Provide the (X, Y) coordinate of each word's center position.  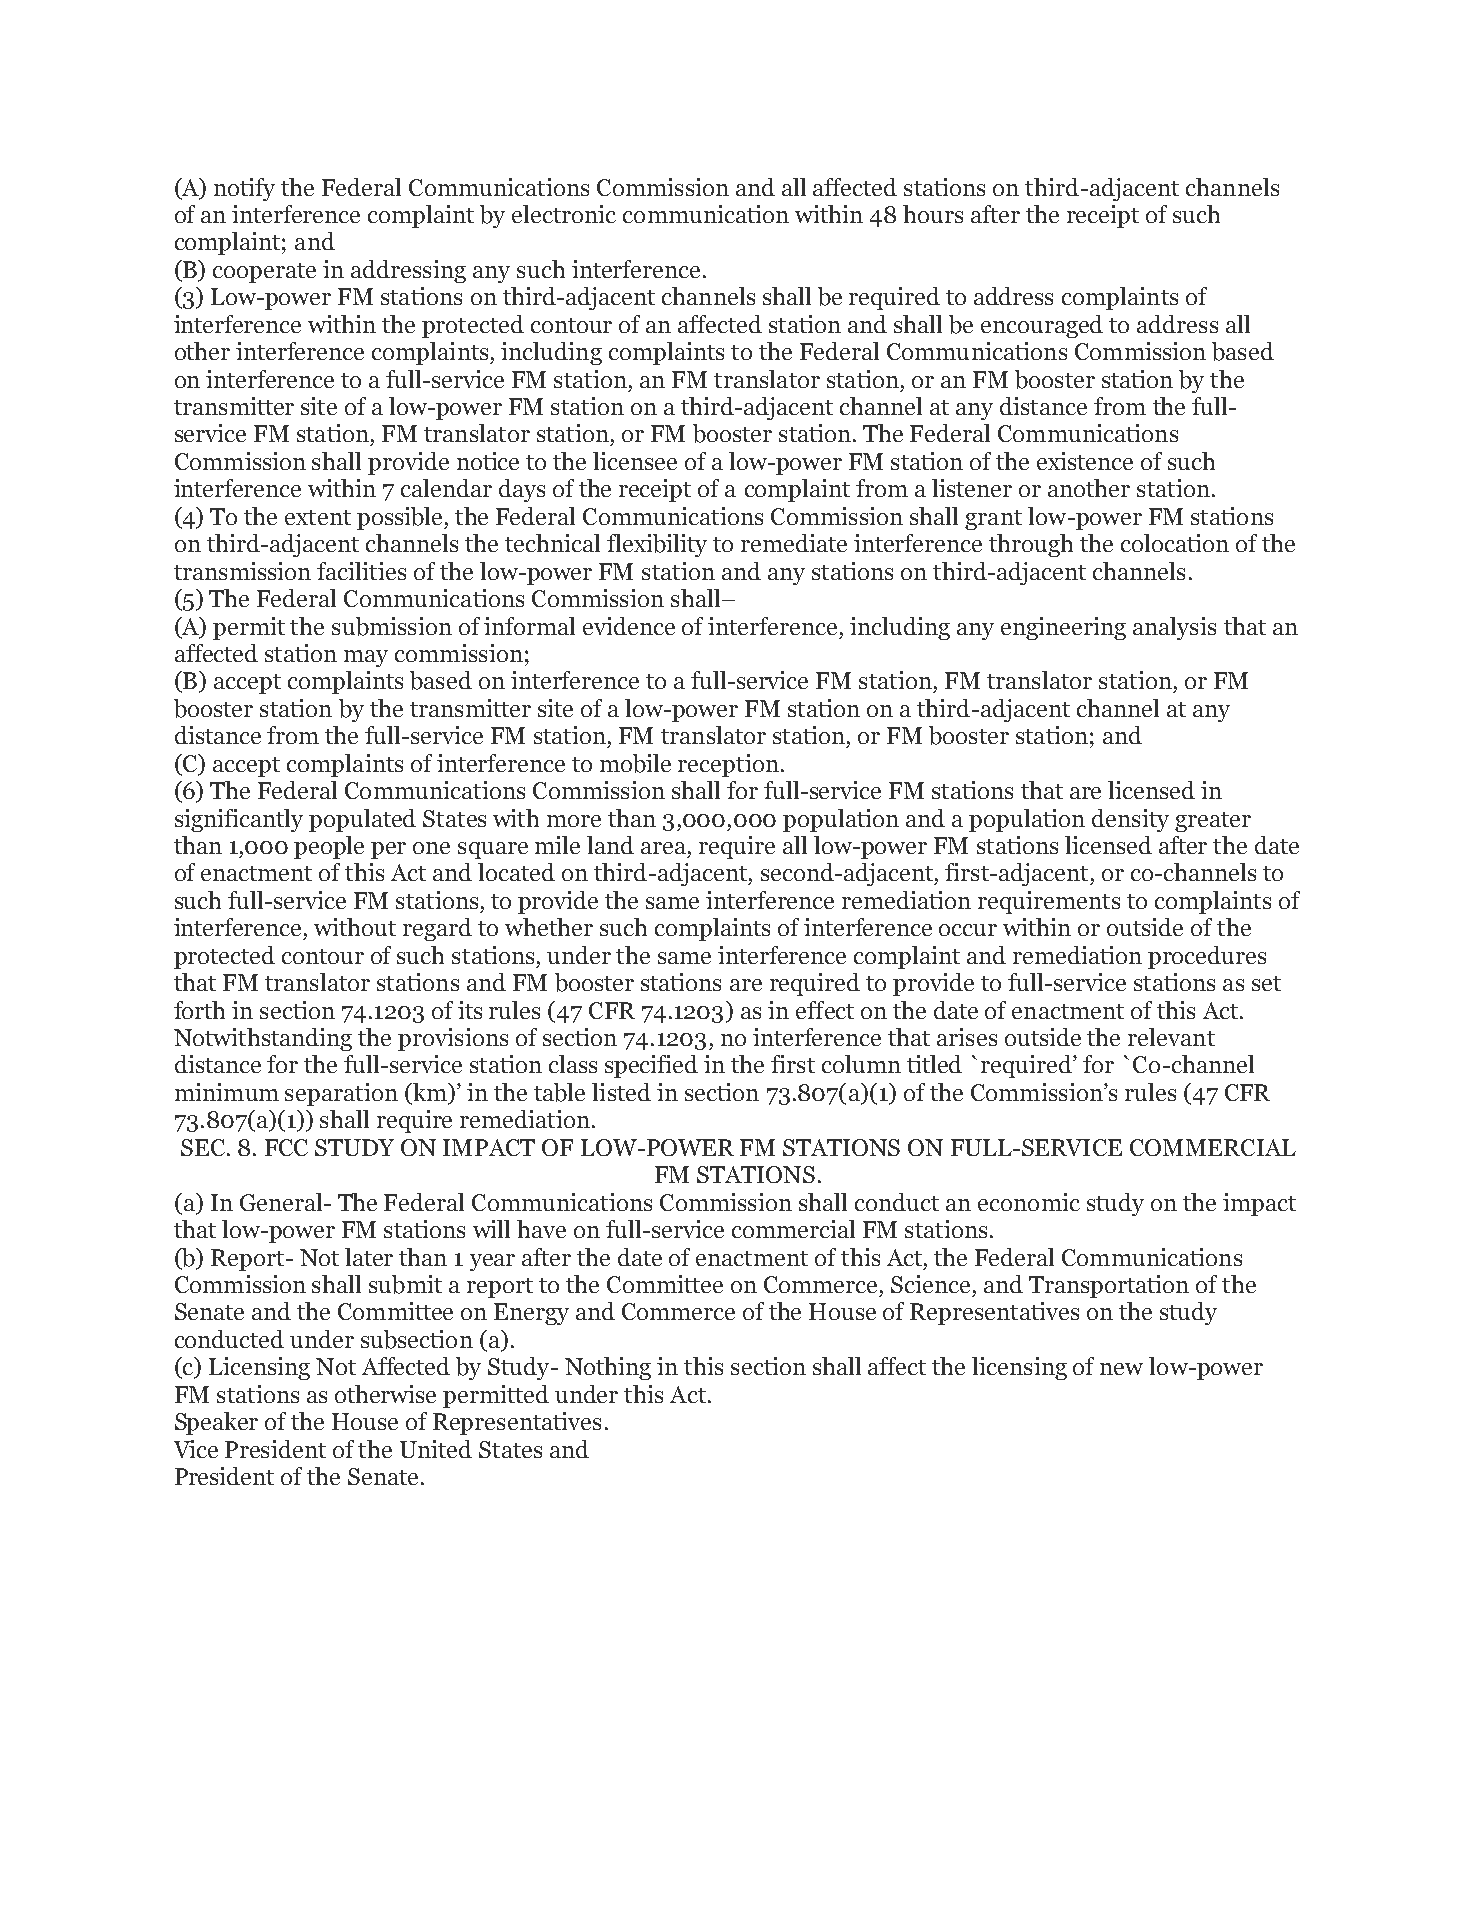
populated (362, 820)
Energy (531, 1314)
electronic (564, 214)
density (1130, 820)
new (1121, 1369)
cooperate (264, 273)
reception (728, 765)
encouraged (1042, 326)
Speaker (216, 1423)
